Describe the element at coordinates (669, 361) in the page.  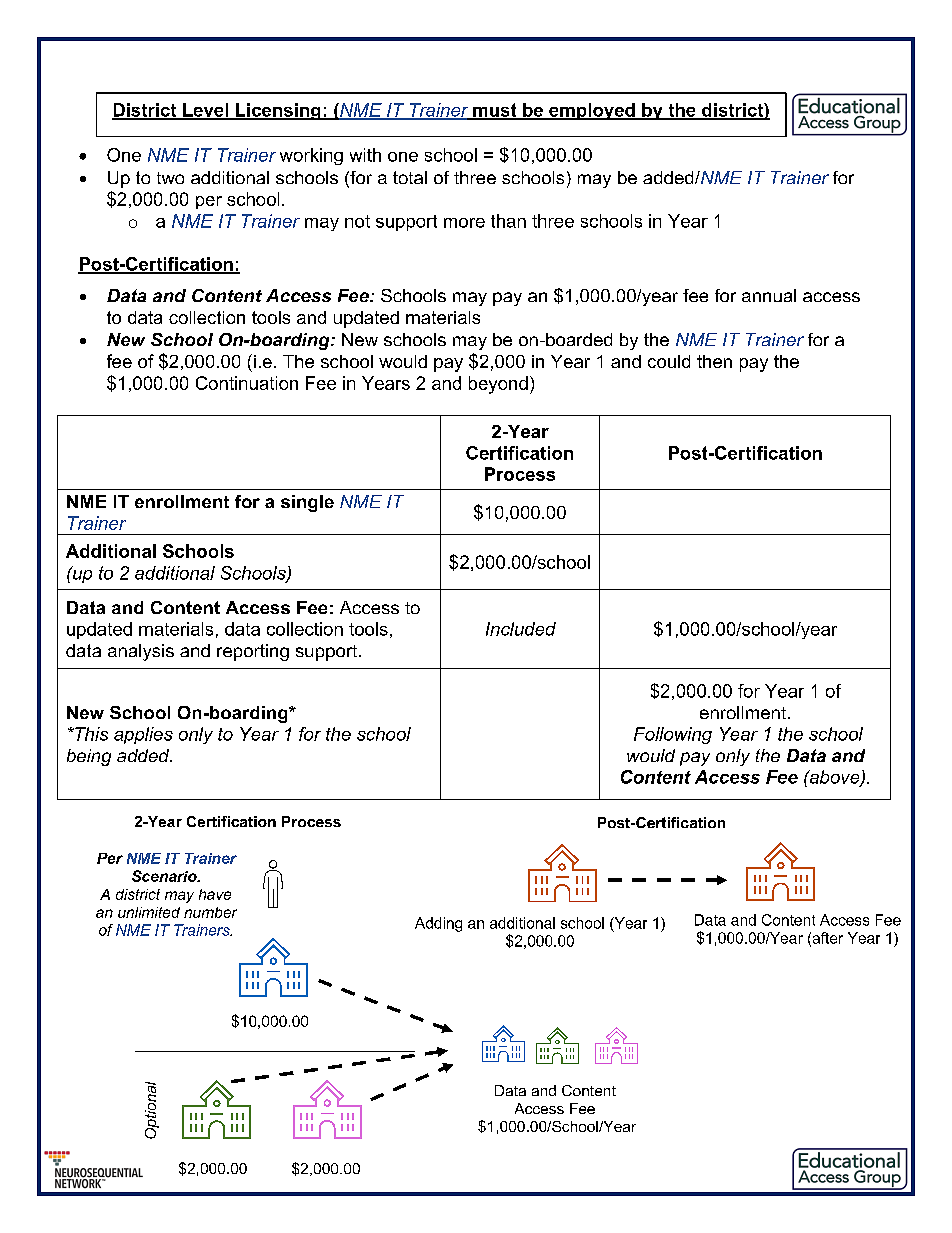
I see `could` at that location.
